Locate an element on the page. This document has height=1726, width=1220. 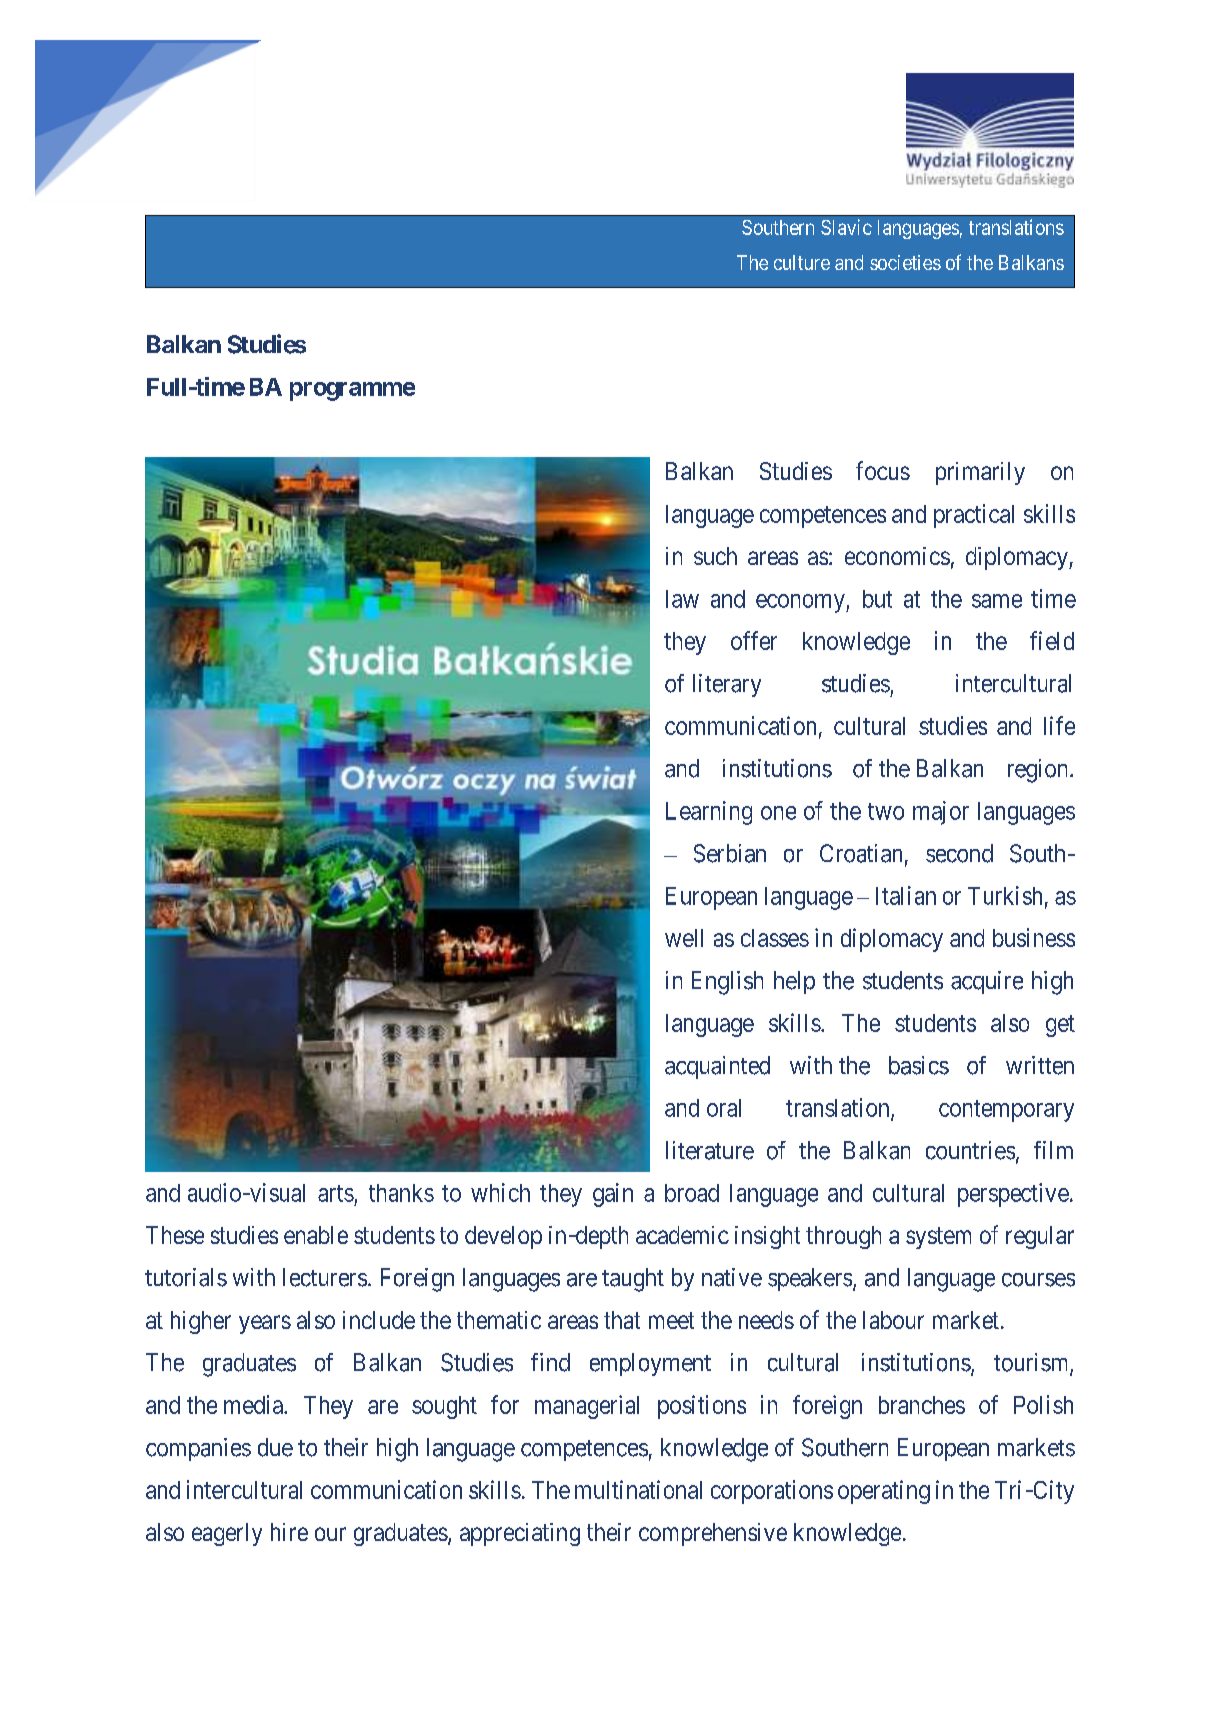
operating is located at coordinates (884, 1492).
